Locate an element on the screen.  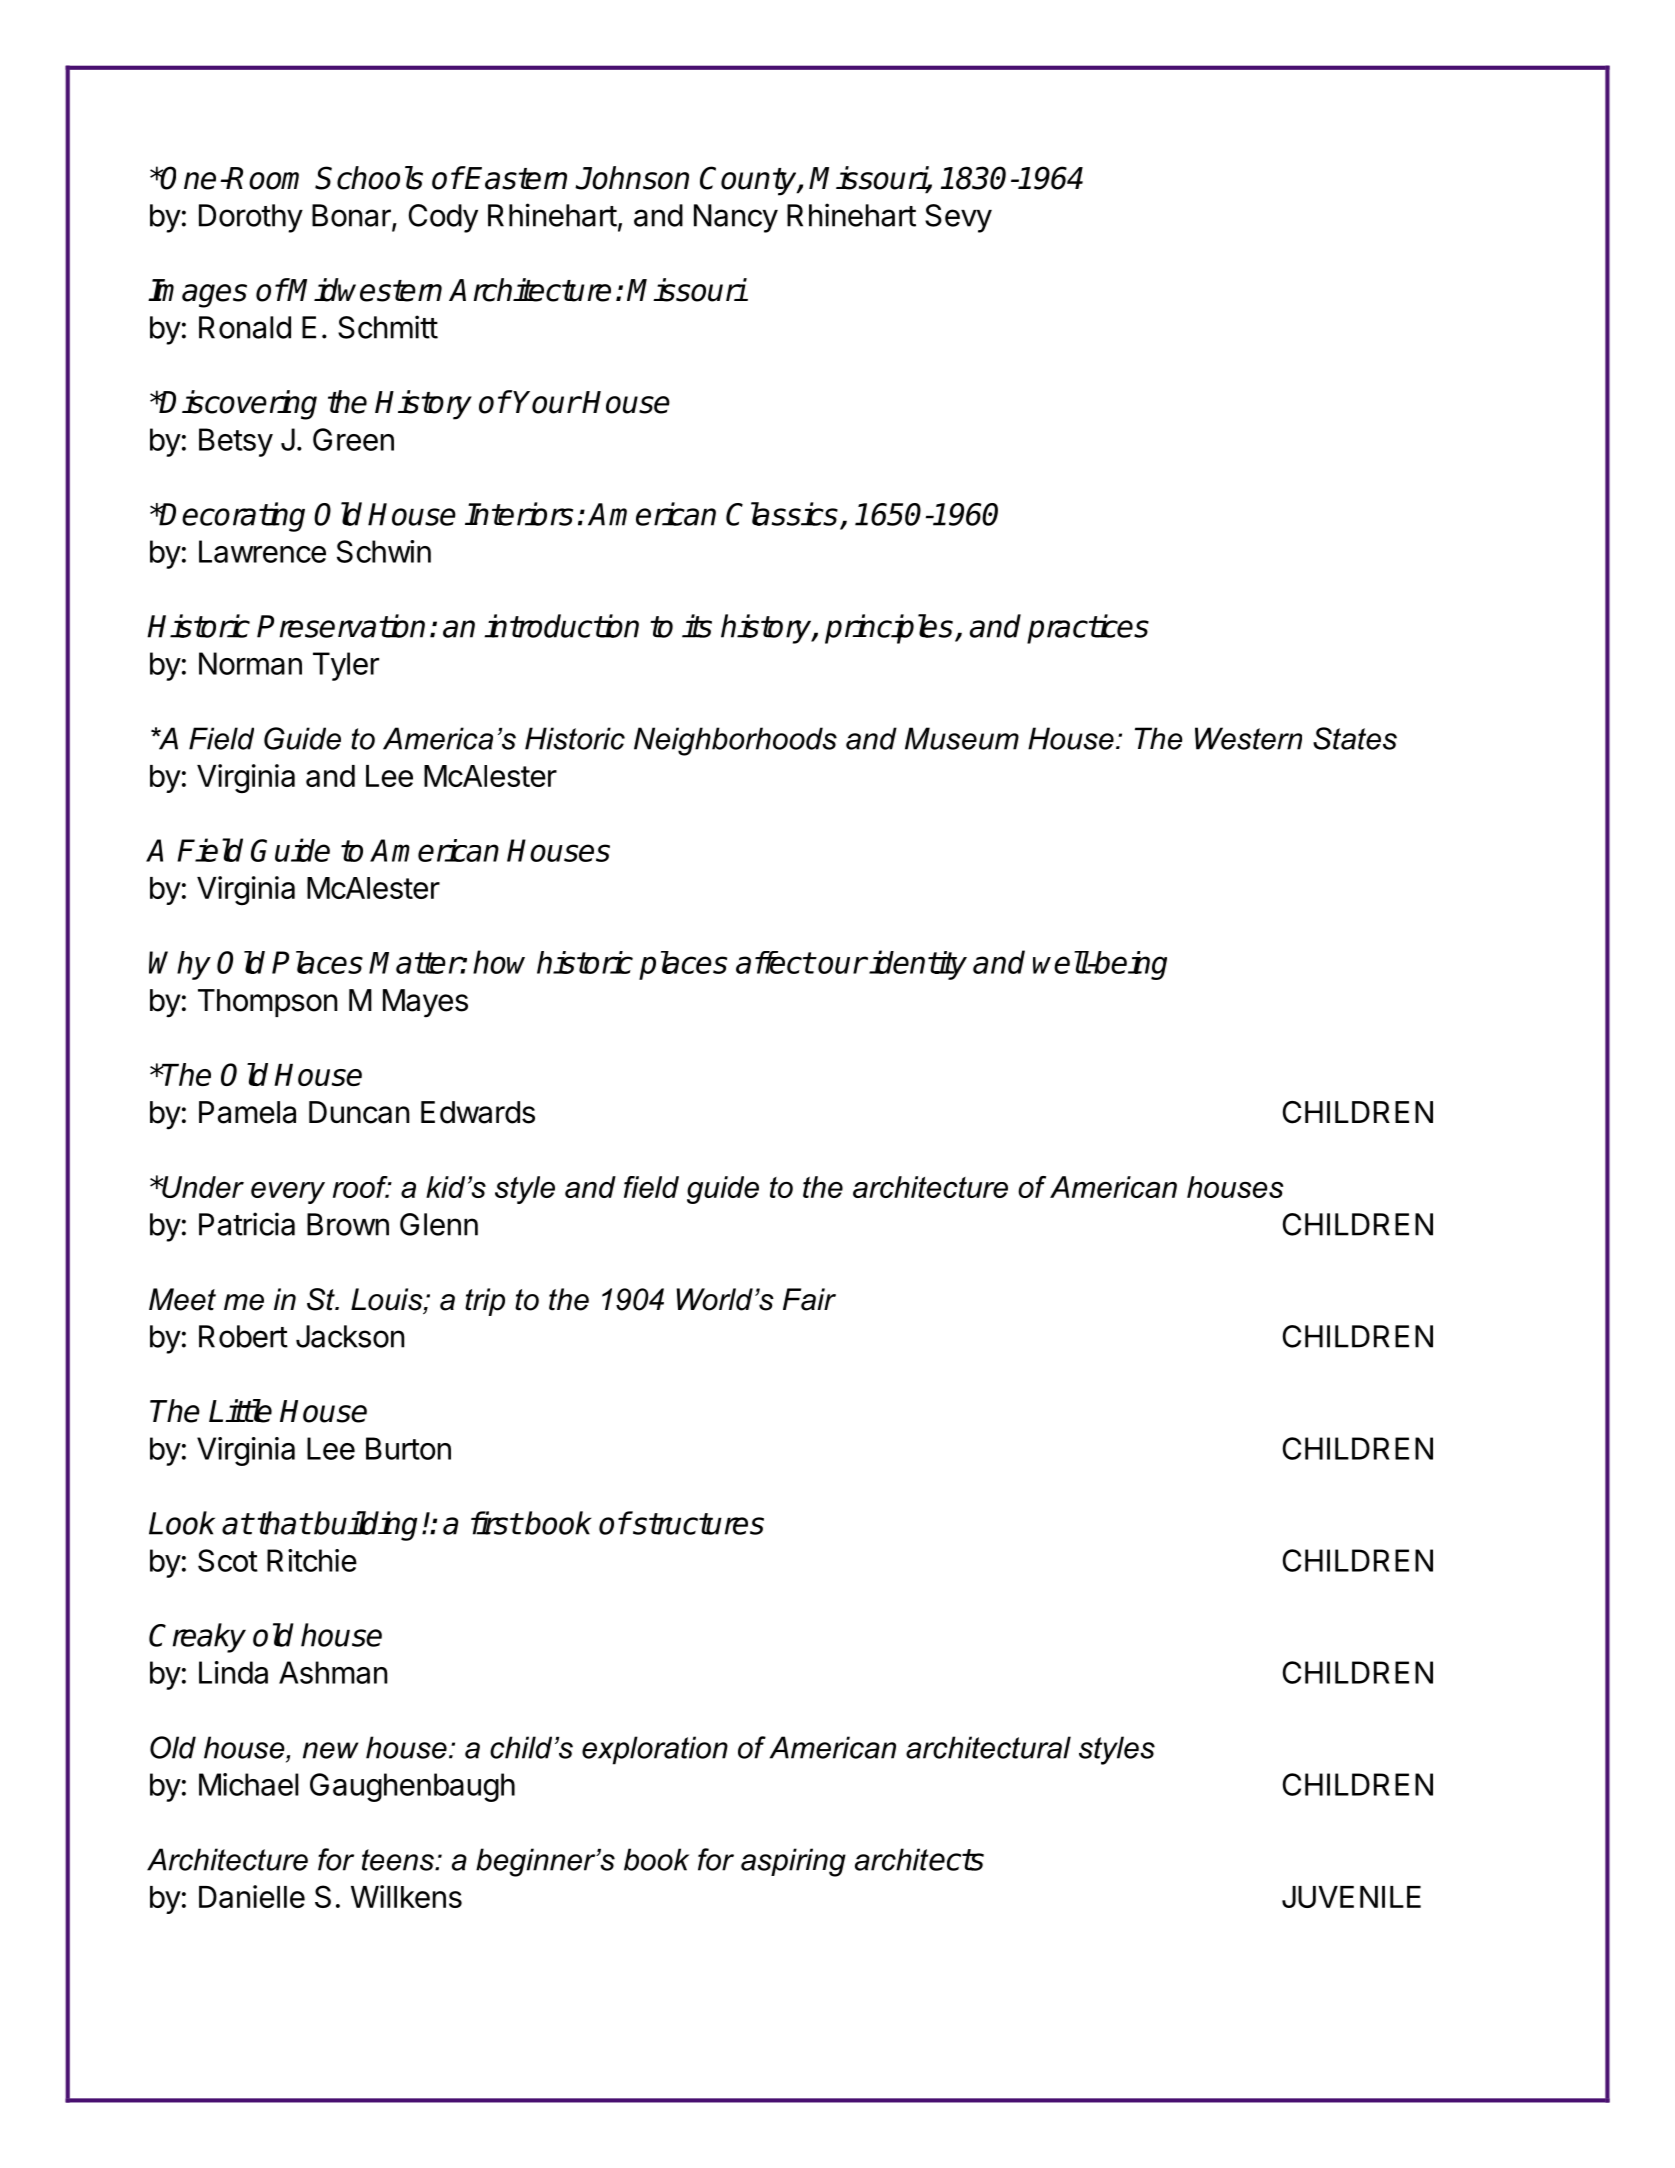
teens is located at coordinates (399, 1860).
